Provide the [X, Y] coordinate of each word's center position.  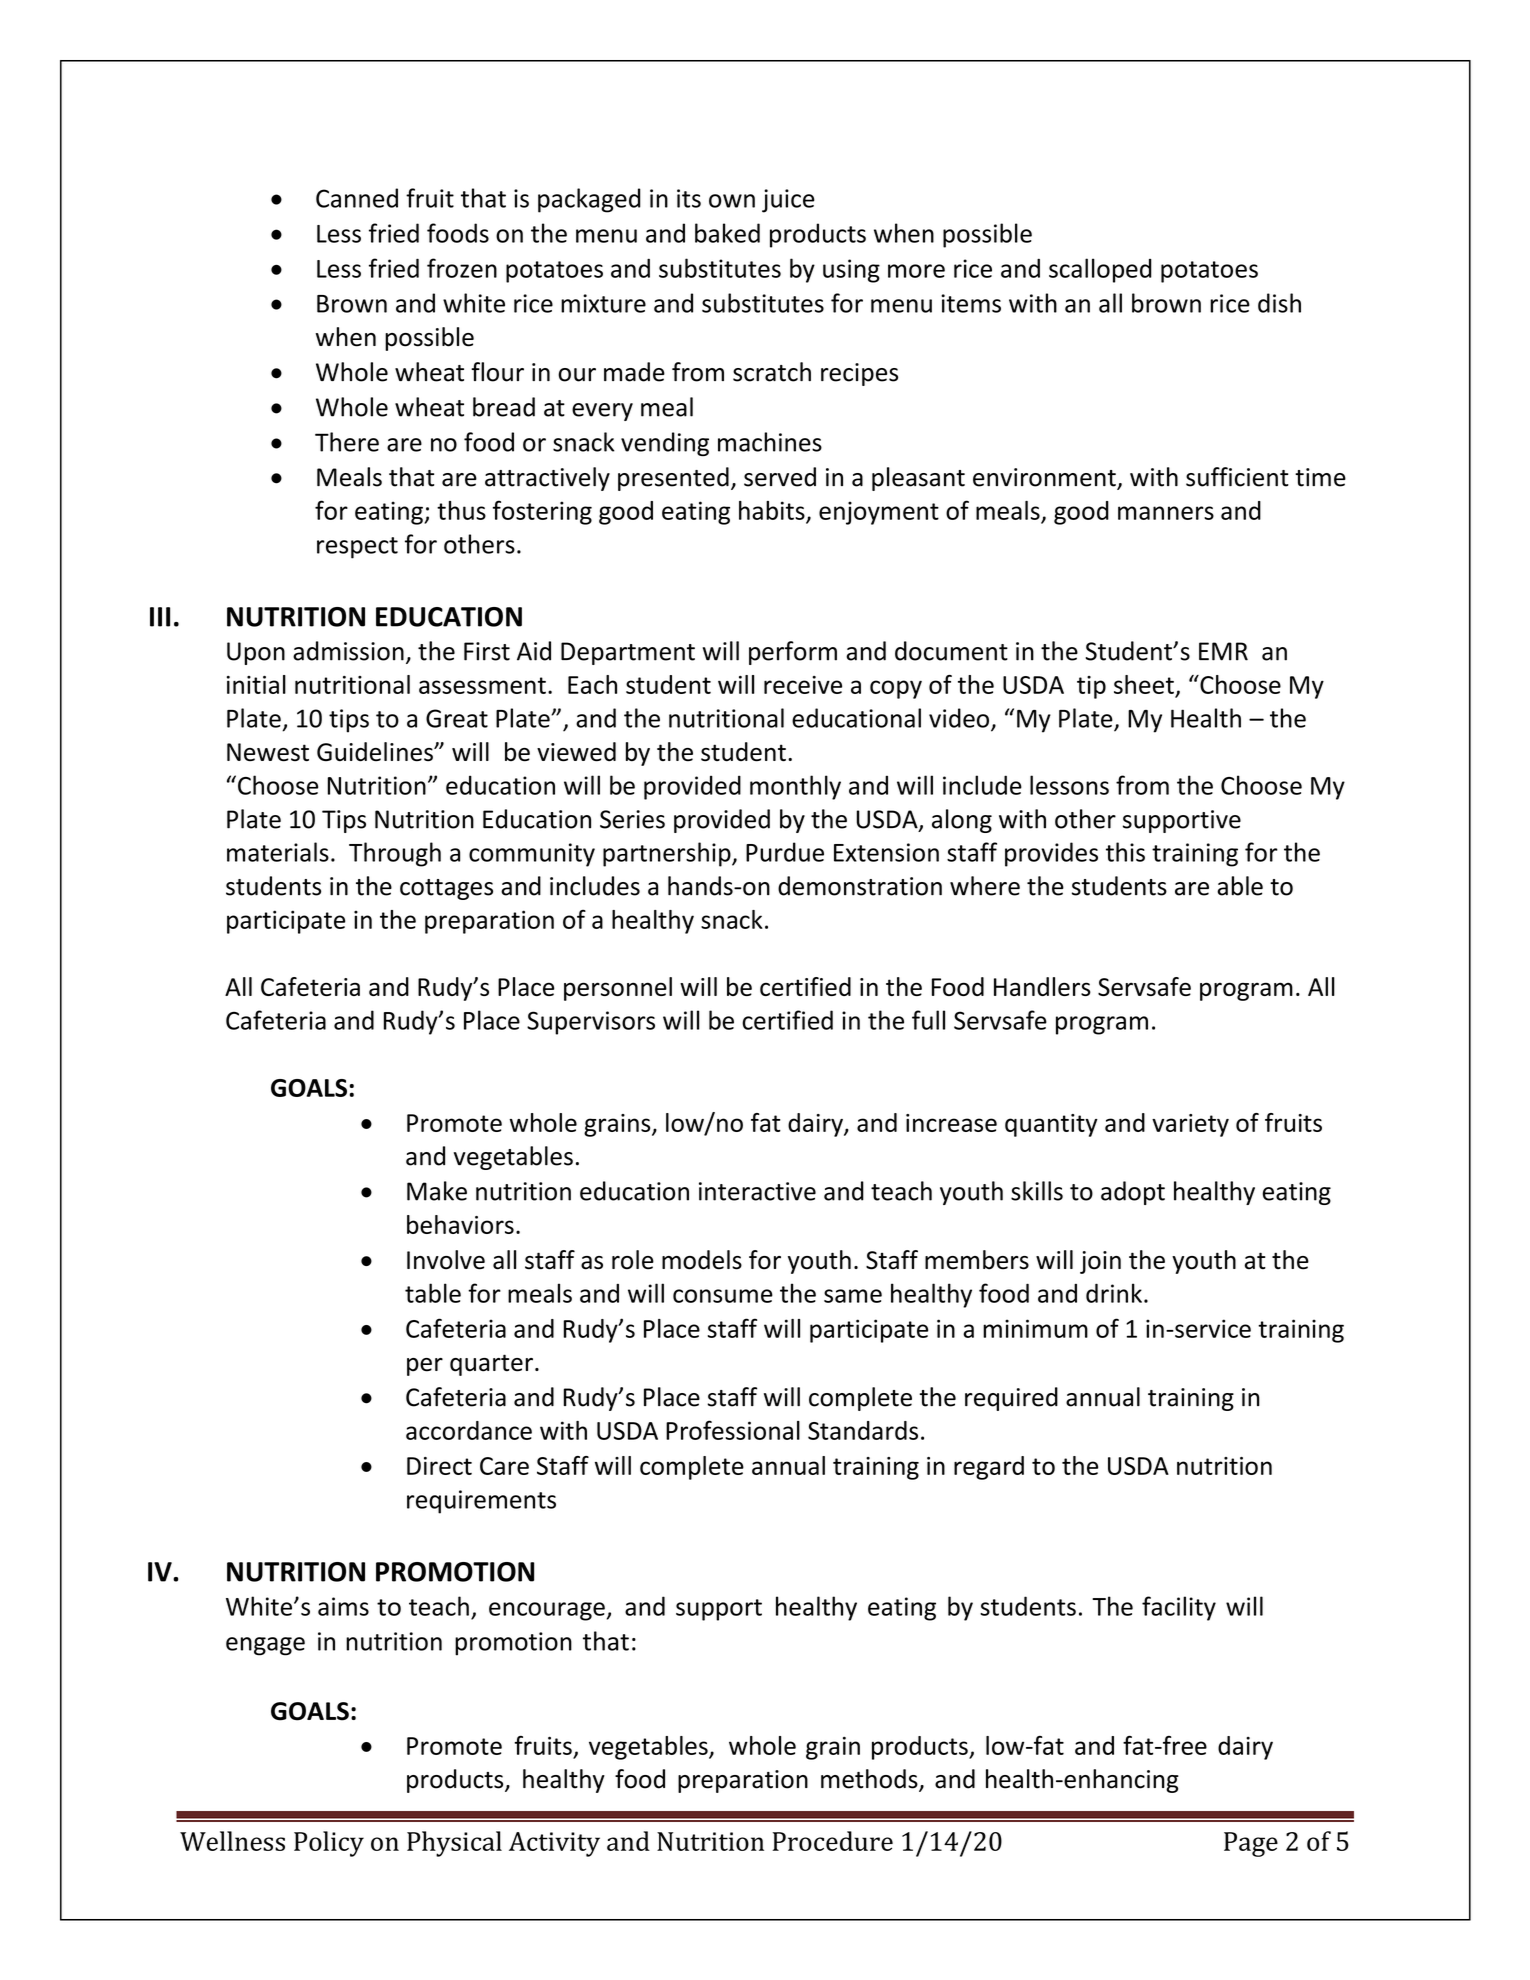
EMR [1223, 651]
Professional [733, 1430]
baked [727, 233]
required [1011, 1399]
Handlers [1042, 986]
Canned [357, 198]
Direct [439, 1466]
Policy [329, 1844]
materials [278, 852]
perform [793, 653]
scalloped [1100, 270]
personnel [618, 989]
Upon [256, 653]
